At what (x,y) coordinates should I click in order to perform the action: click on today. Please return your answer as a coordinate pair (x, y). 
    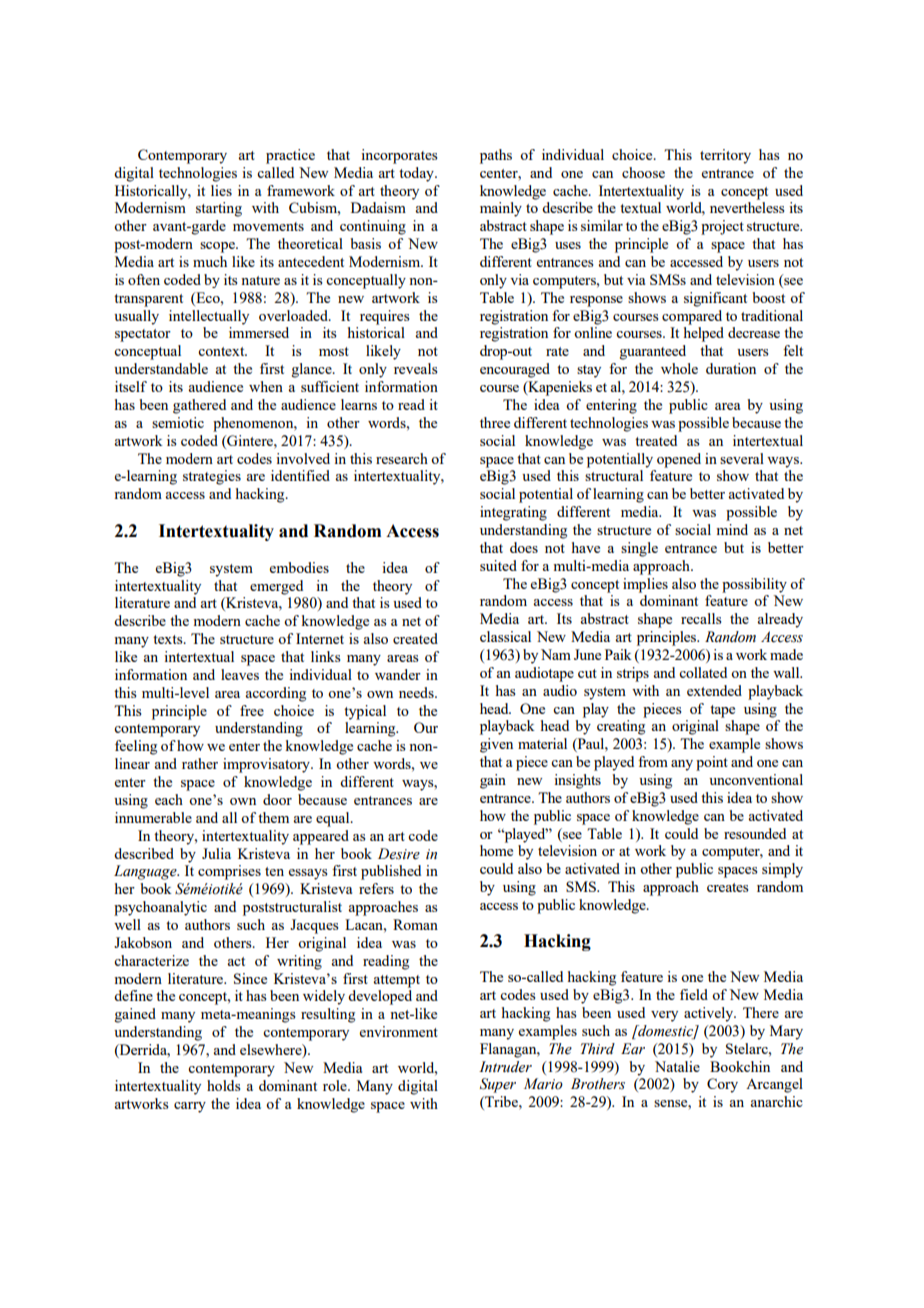
    Looking at the image, I should click on (417, 174).
